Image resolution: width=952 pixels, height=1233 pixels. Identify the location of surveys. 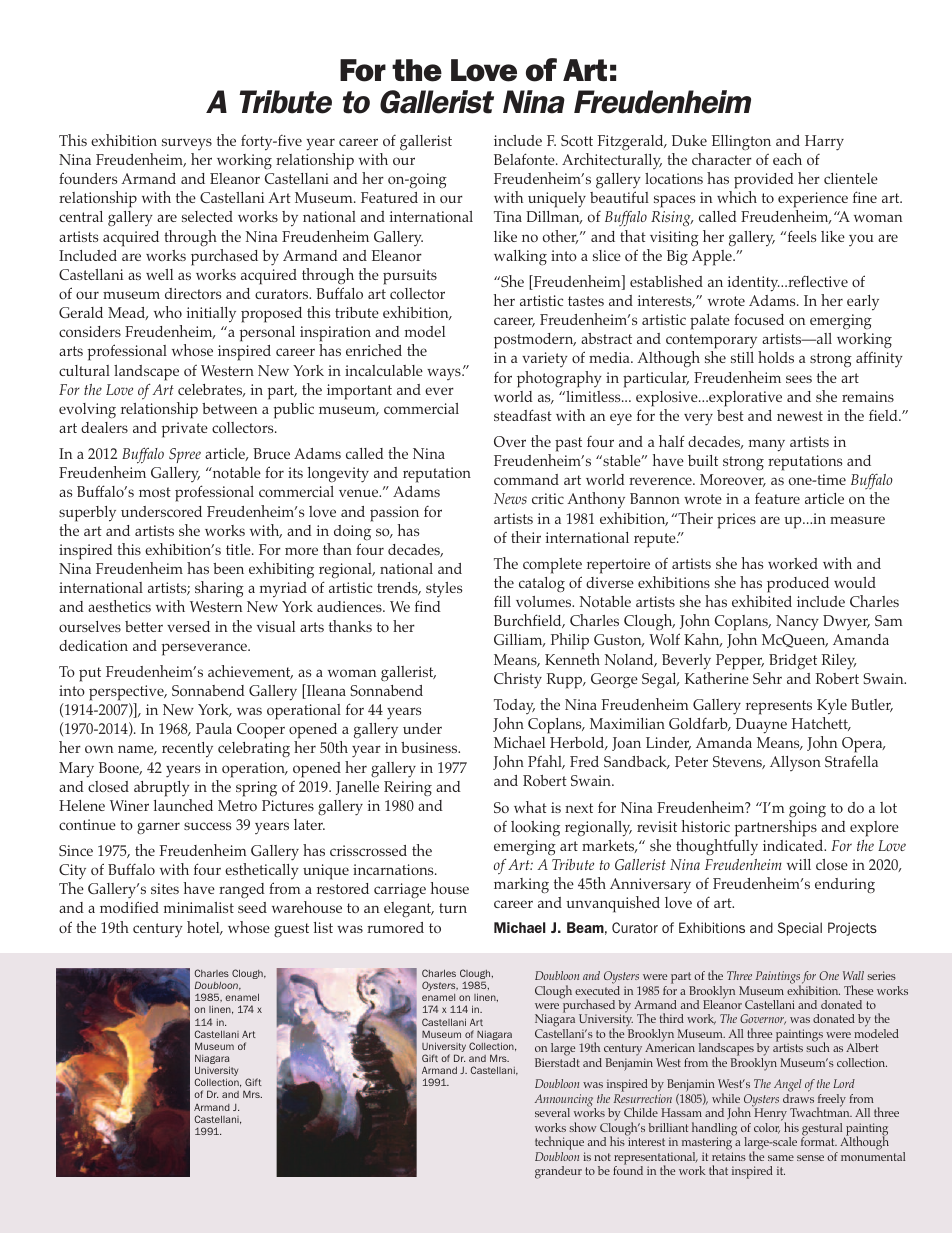
(187, 144).
